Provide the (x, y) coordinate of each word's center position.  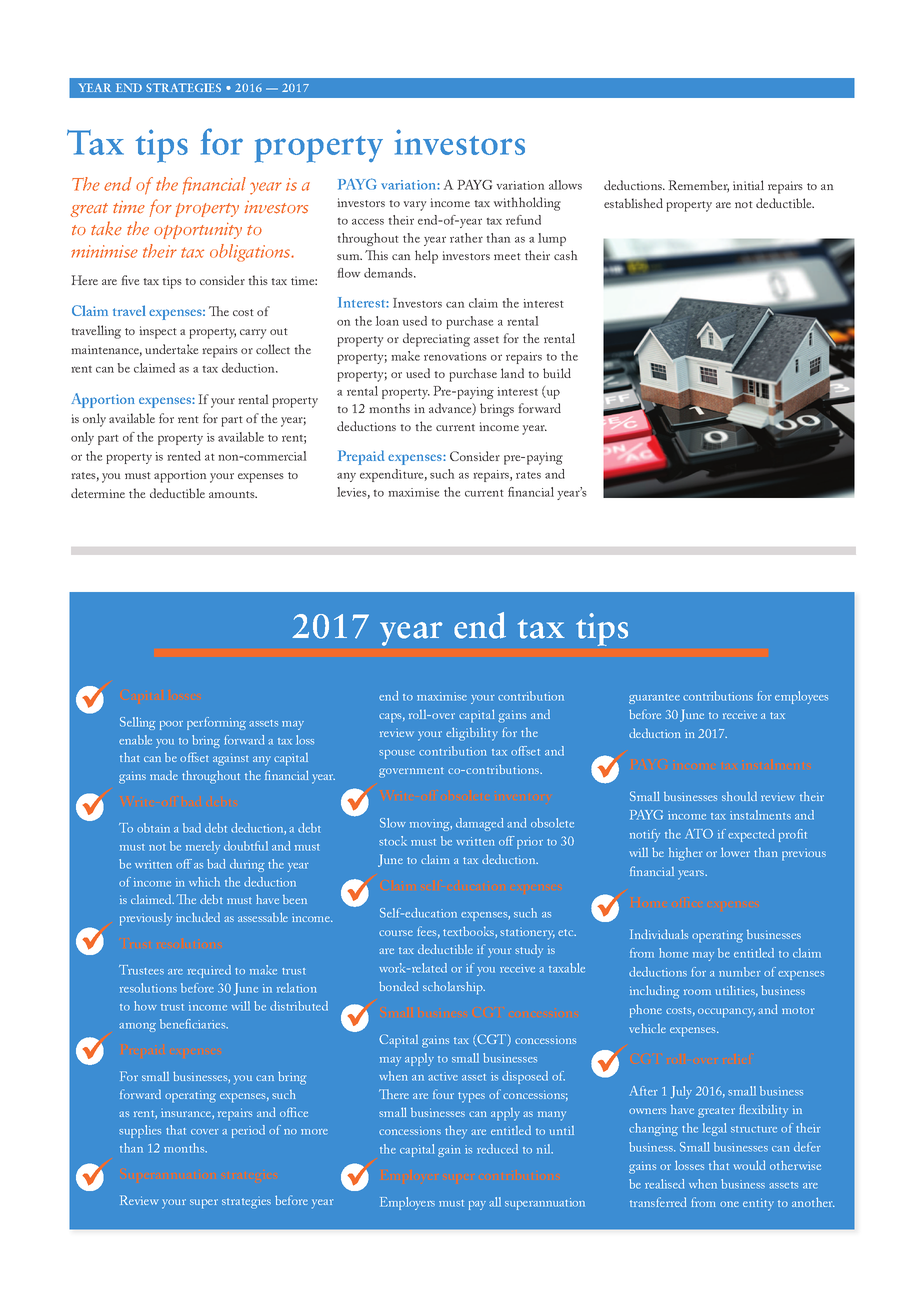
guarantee (654, 699)
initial (748, 185)
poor (171, 725)
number (740, 972)
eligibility (472, 734)
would (749, 1165)
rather (466, 238)
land (512, 373)
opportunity (198, 230)
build (557, 373)
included (198, 917)
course (396, 933)
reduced (497, 1149)
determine (98, 493)
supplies (140, 1131)
